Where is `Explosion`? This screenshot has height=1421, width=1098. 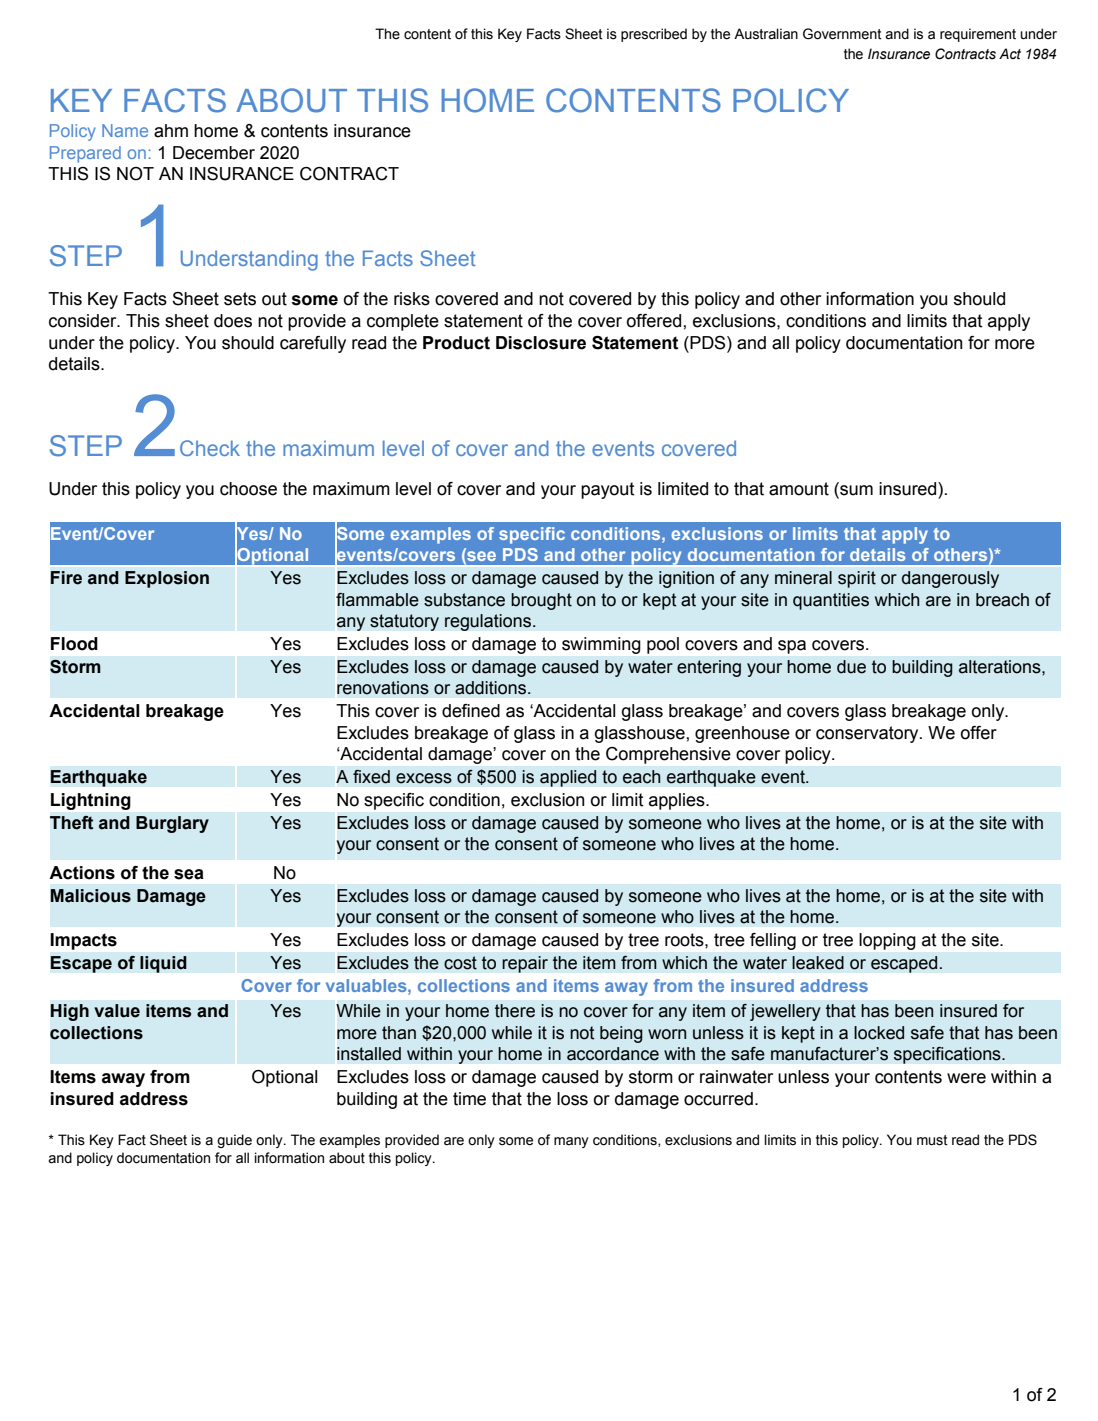
Explosion is located at coordinates (167, 579).
